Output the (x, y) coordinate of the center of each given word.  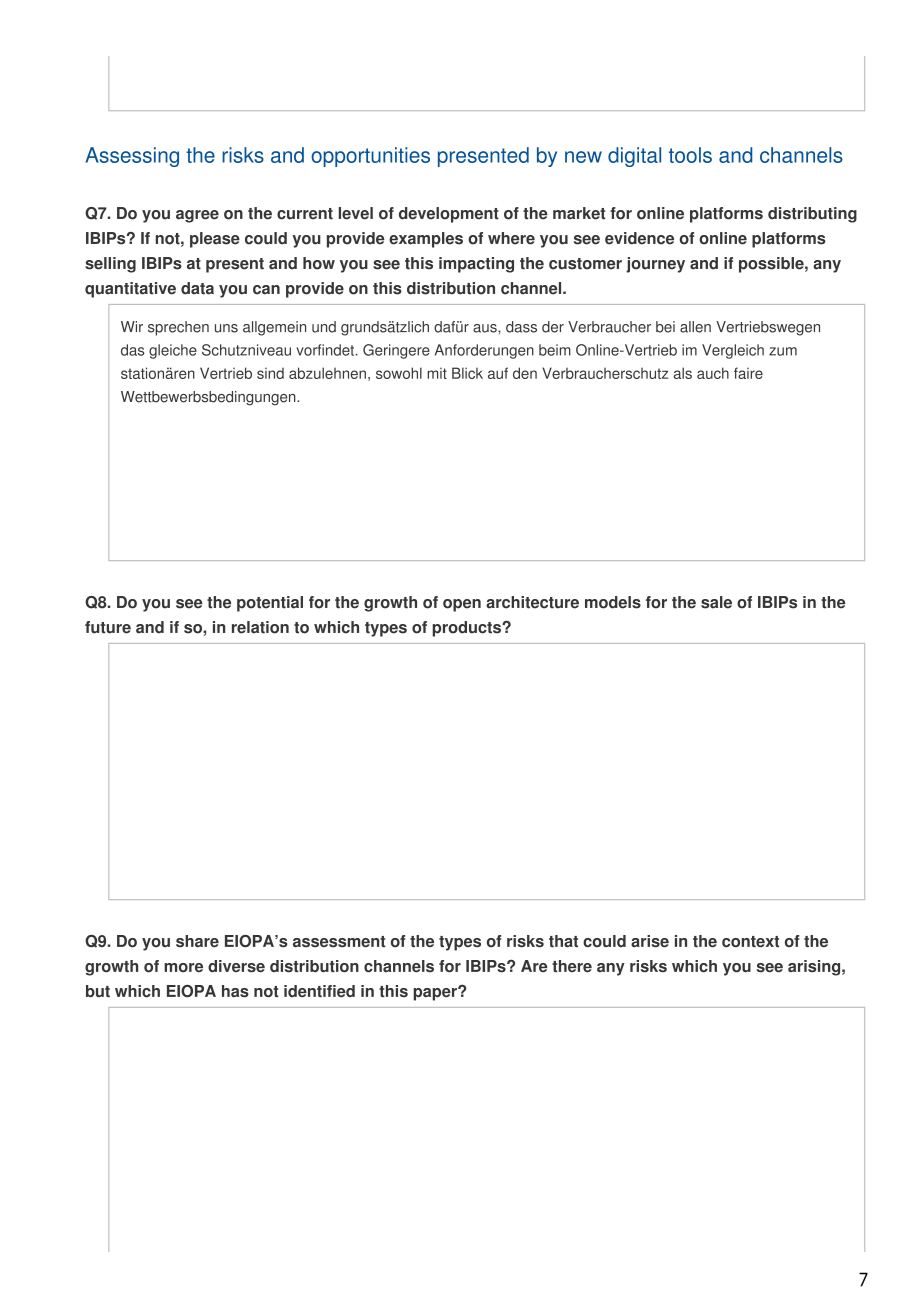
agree (197, 216)
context (750, 941)
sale (716, 602)
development (449, 215)
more (183, 967)
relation (260, 627)
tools (690, 155)
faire (748, 373)
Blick (467, 373)
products (467, 629)
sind (270, 373)
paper (436, 994)
